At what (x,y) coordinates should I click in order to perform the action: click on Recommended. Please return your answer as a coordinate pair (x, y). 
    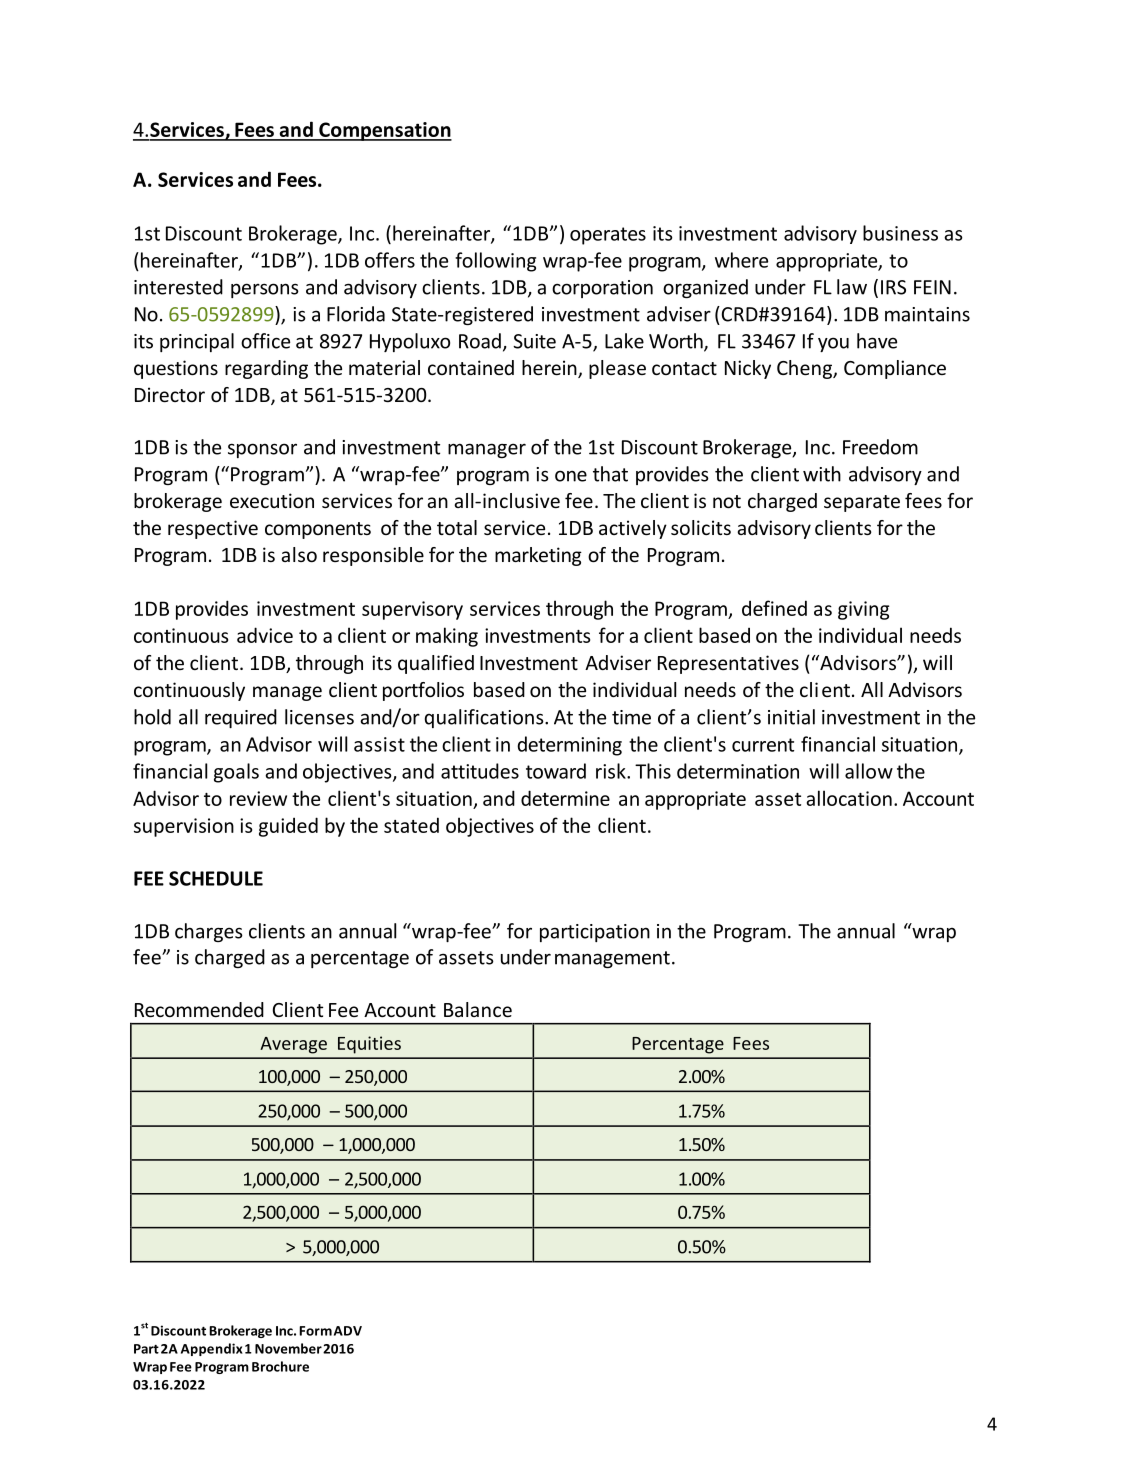
    Looking at the image, I should click on (199, 1009).
